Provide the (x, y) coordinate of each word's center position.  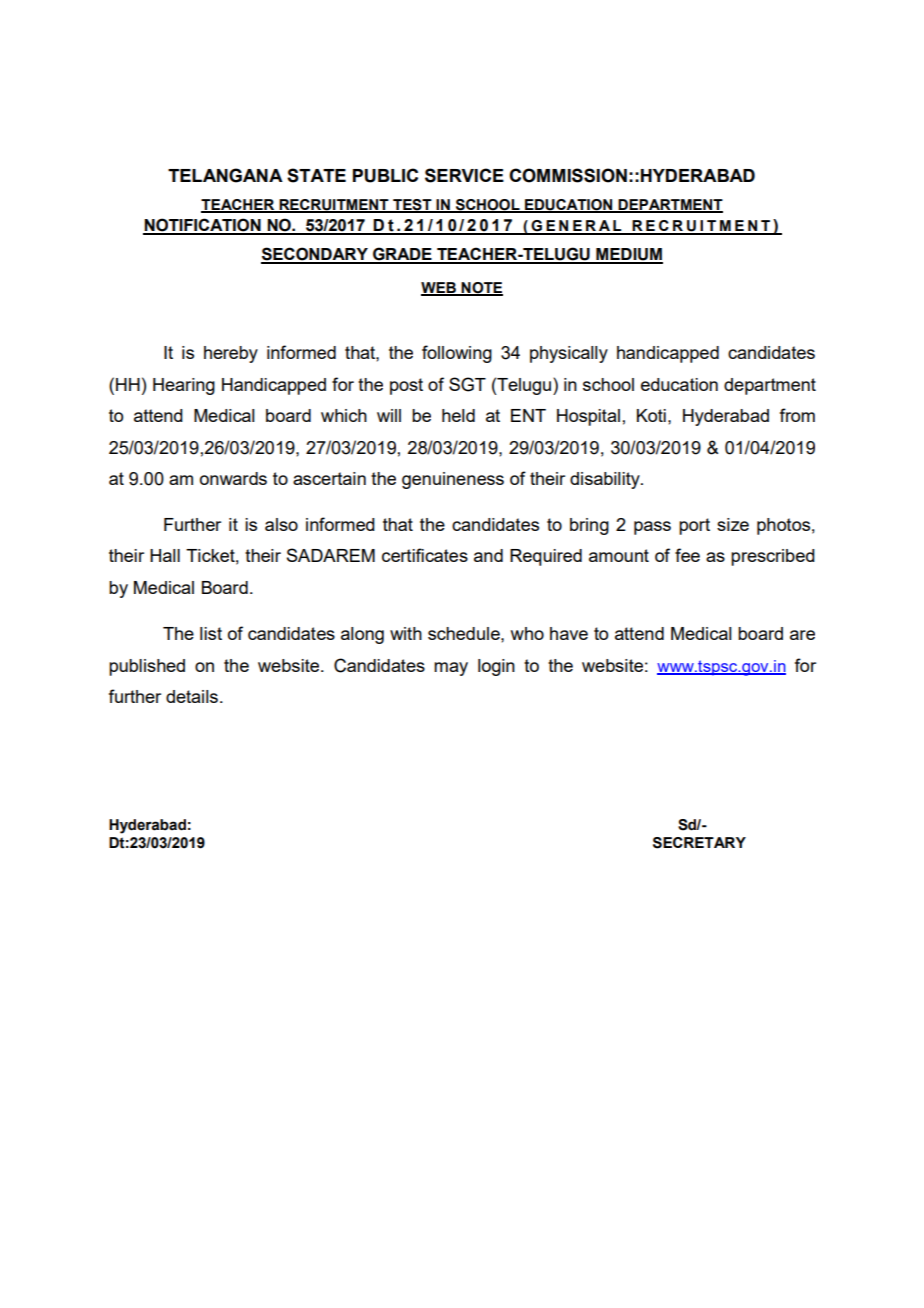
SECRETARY (699, 843)
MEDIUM (628, 255)
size (733, 524)
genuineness (453, 480)
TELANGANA (225, 175)
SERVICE (464, 175)
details (192, 696)
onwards (233, 478)
